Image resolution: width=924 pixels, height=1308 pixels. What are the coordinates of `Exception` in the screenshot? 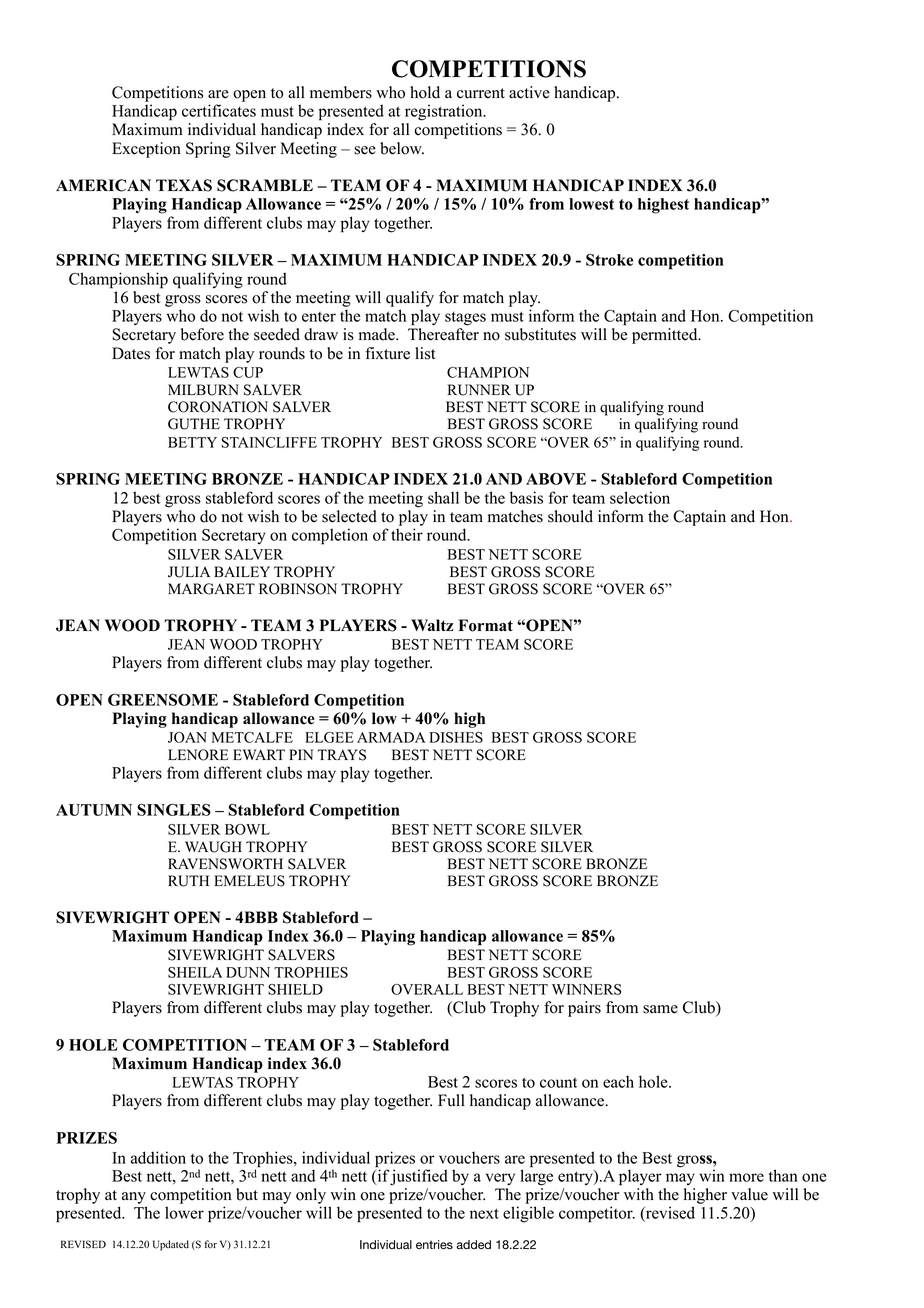 It's located at (146, 150).
